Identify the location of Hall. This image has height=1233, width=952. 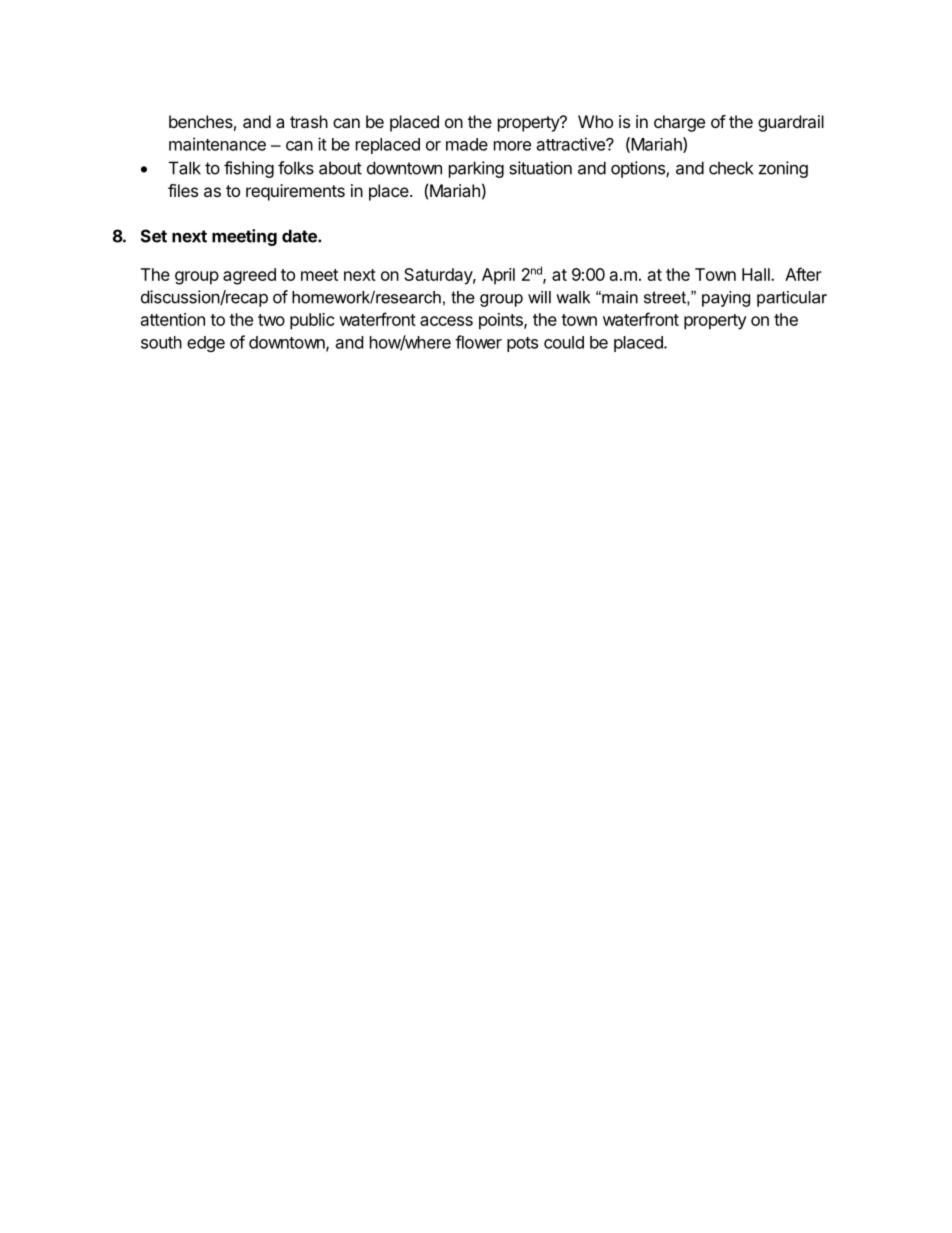
(757, 274).
